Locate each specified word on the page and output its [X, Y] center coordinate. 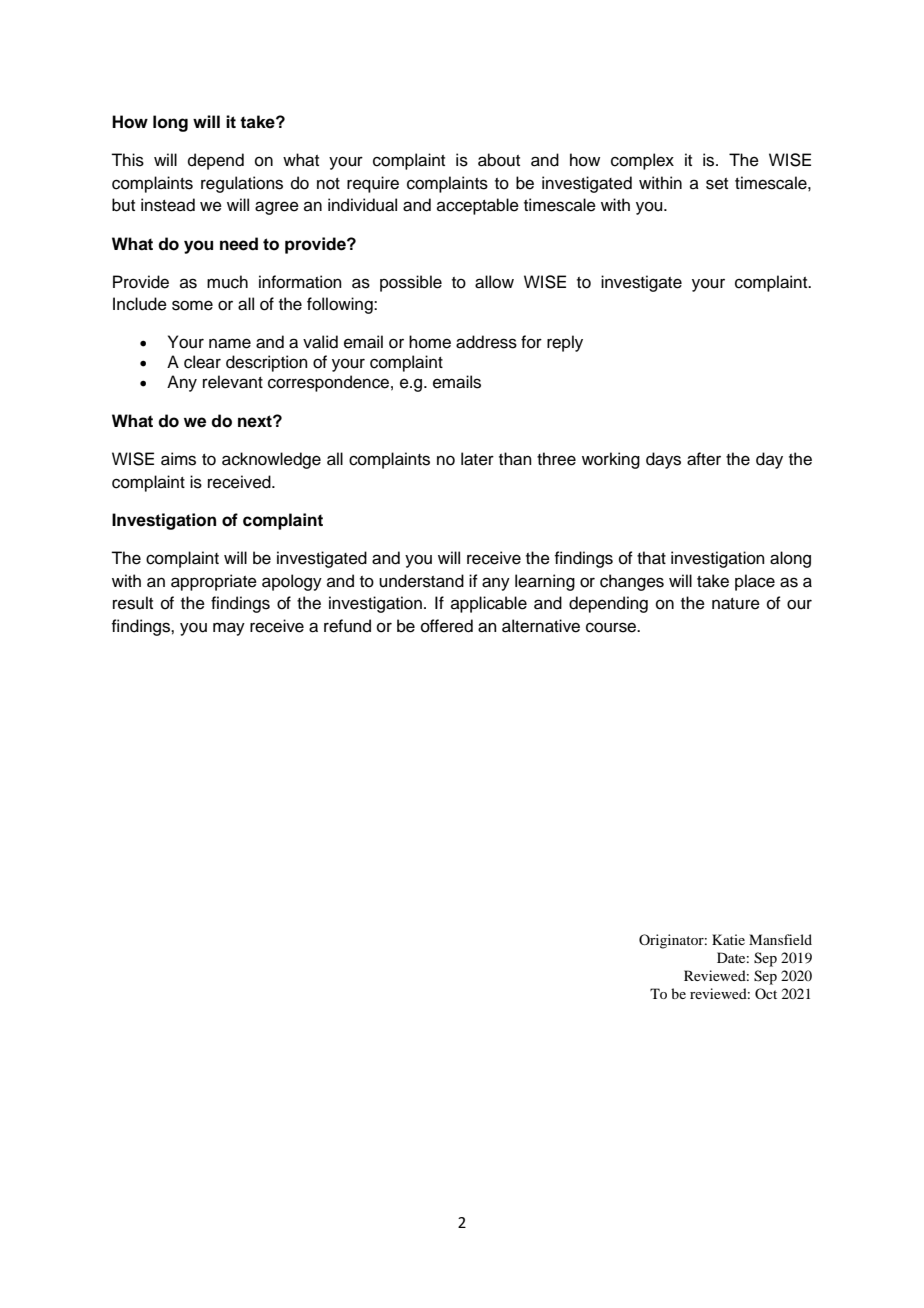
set [717, 184]
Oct [766, 993]
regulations [242, 184]
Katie [728, 939]
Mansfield [780, 939]
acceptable [478, 206]
